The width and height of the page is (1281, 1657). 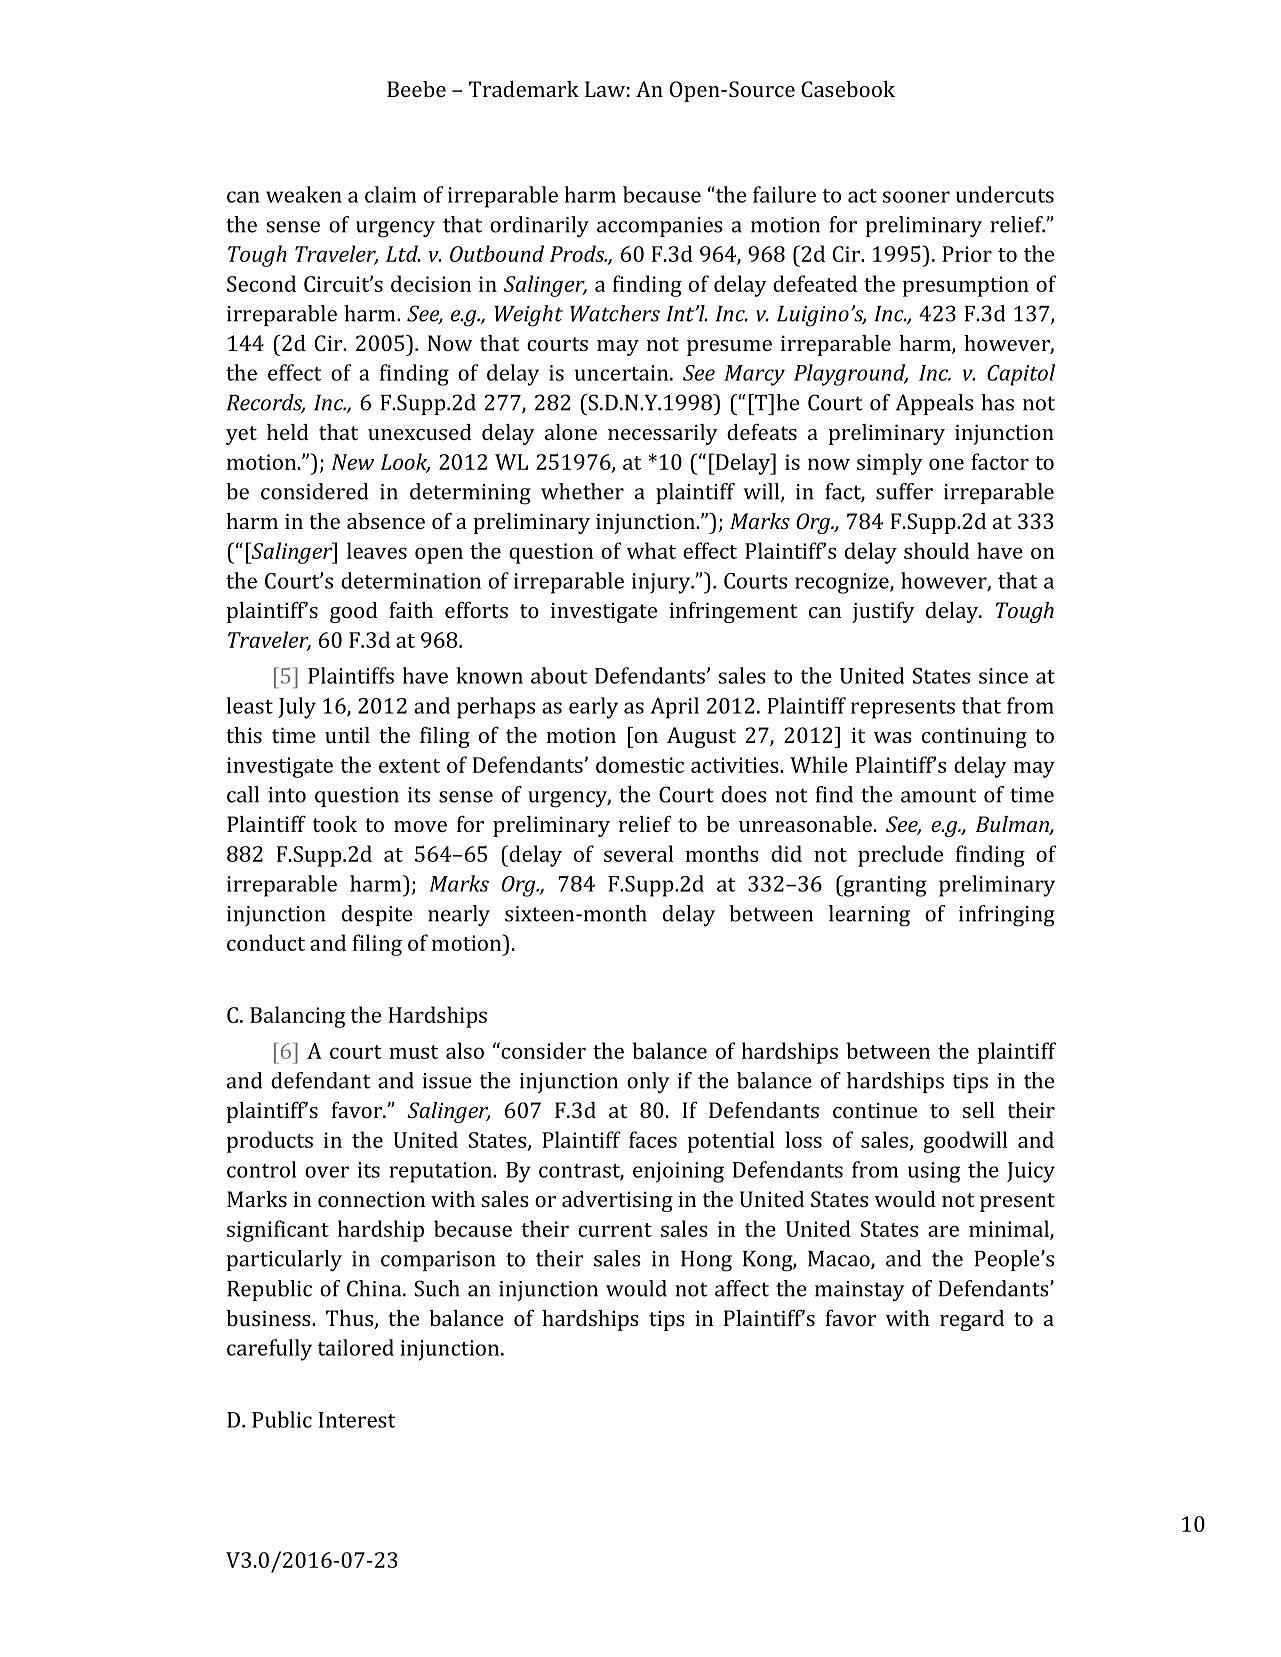 What do you see at coordinates (304, 194) in the page?
I see `weaken` at bounding box center [304, 194].
